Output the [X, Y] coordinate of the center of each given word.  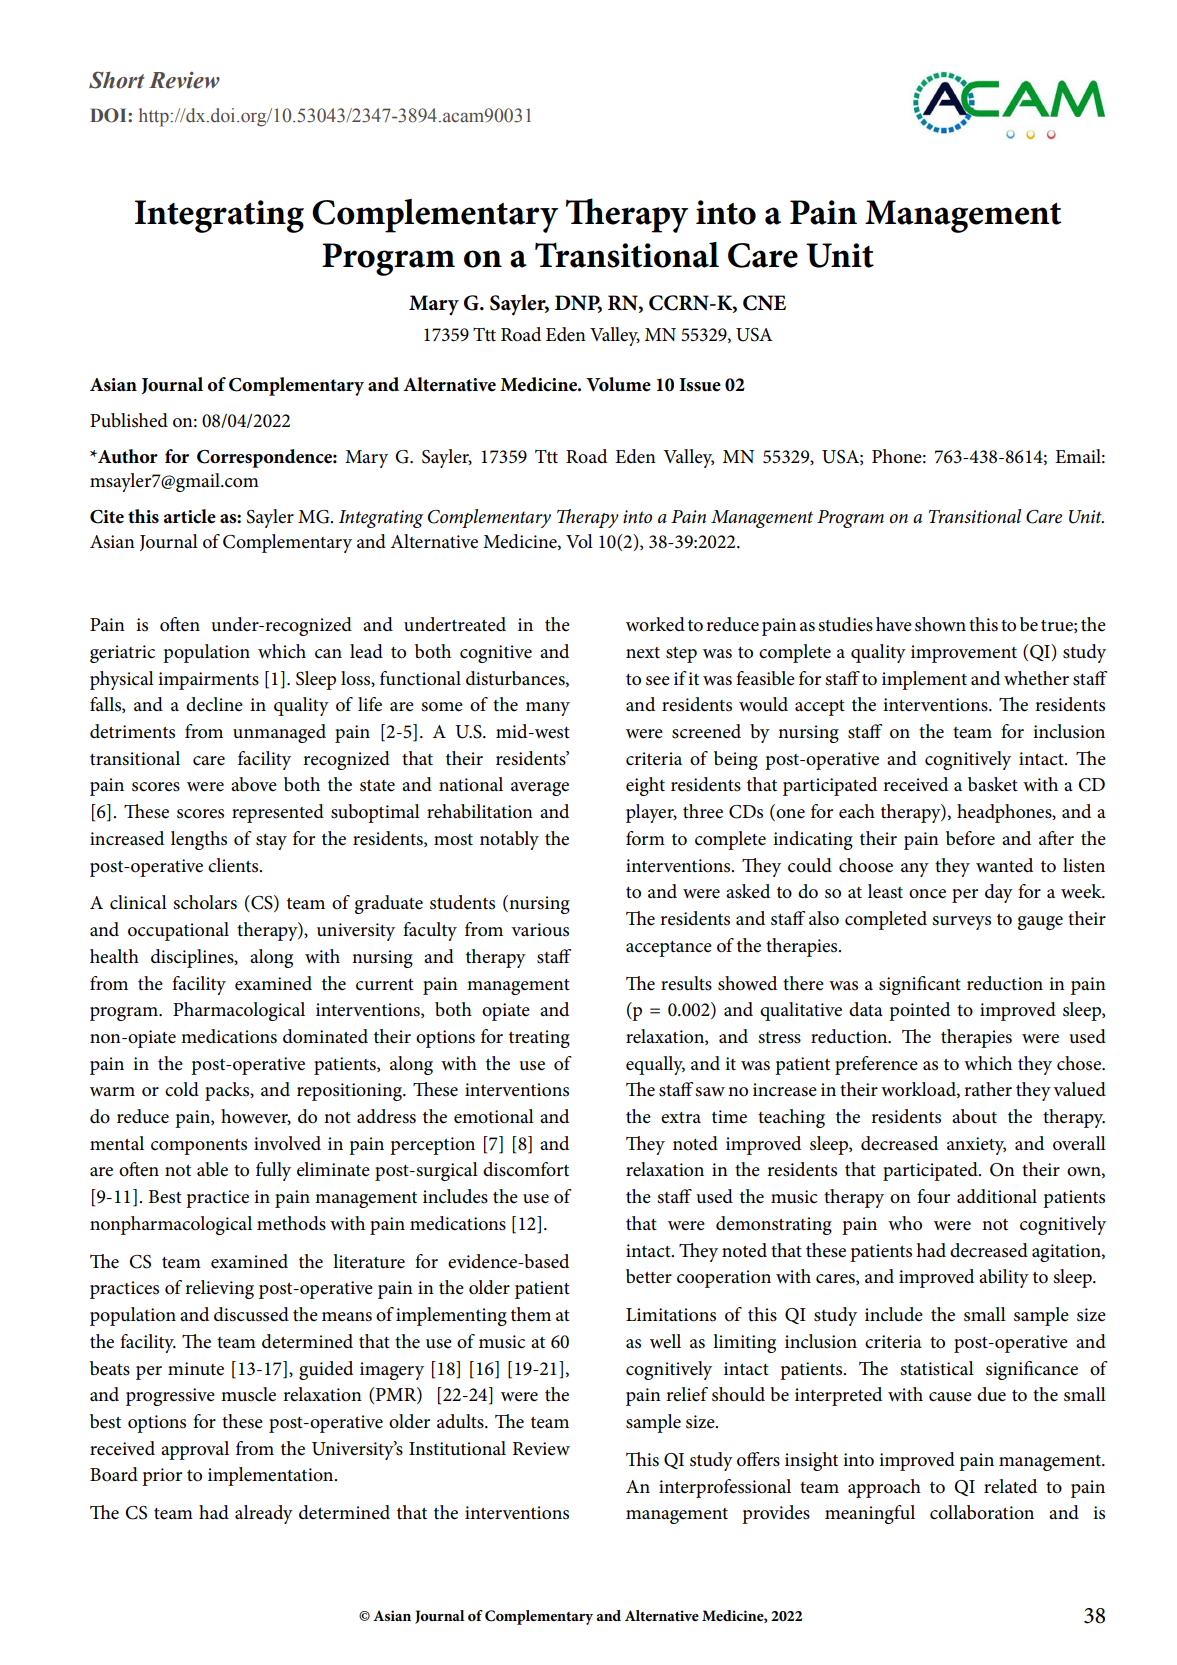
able [212, 1169]
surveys [961, 923]
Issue [700, 385]
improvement [964, 654]
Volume [618, 384]
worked [655, 624]
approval [195, 1450]
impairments [208, 681]
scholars [205, 902]
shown [940, 624]
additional [997, 1196]
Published [129, 420]
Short [116, 80]
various [540, 930]
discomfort [526, 1169]
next [643, 653]
